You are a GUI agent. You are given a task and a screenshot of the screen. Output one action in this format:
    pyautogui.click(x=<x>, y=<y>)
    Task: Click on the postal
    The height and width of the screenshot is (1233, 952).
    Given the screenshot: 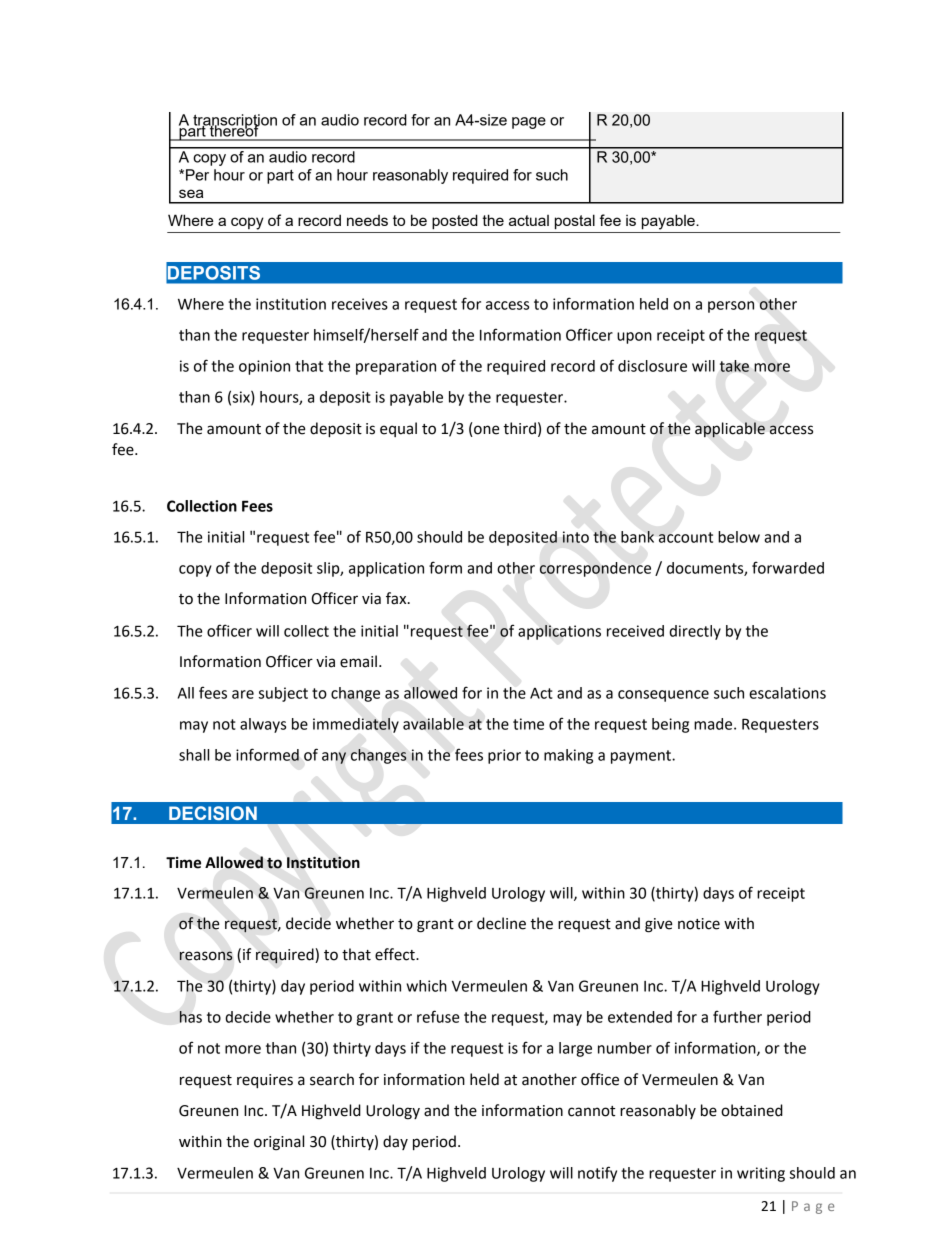 What is the action you would take?
    pyautogui.click(x=575, y=221)
